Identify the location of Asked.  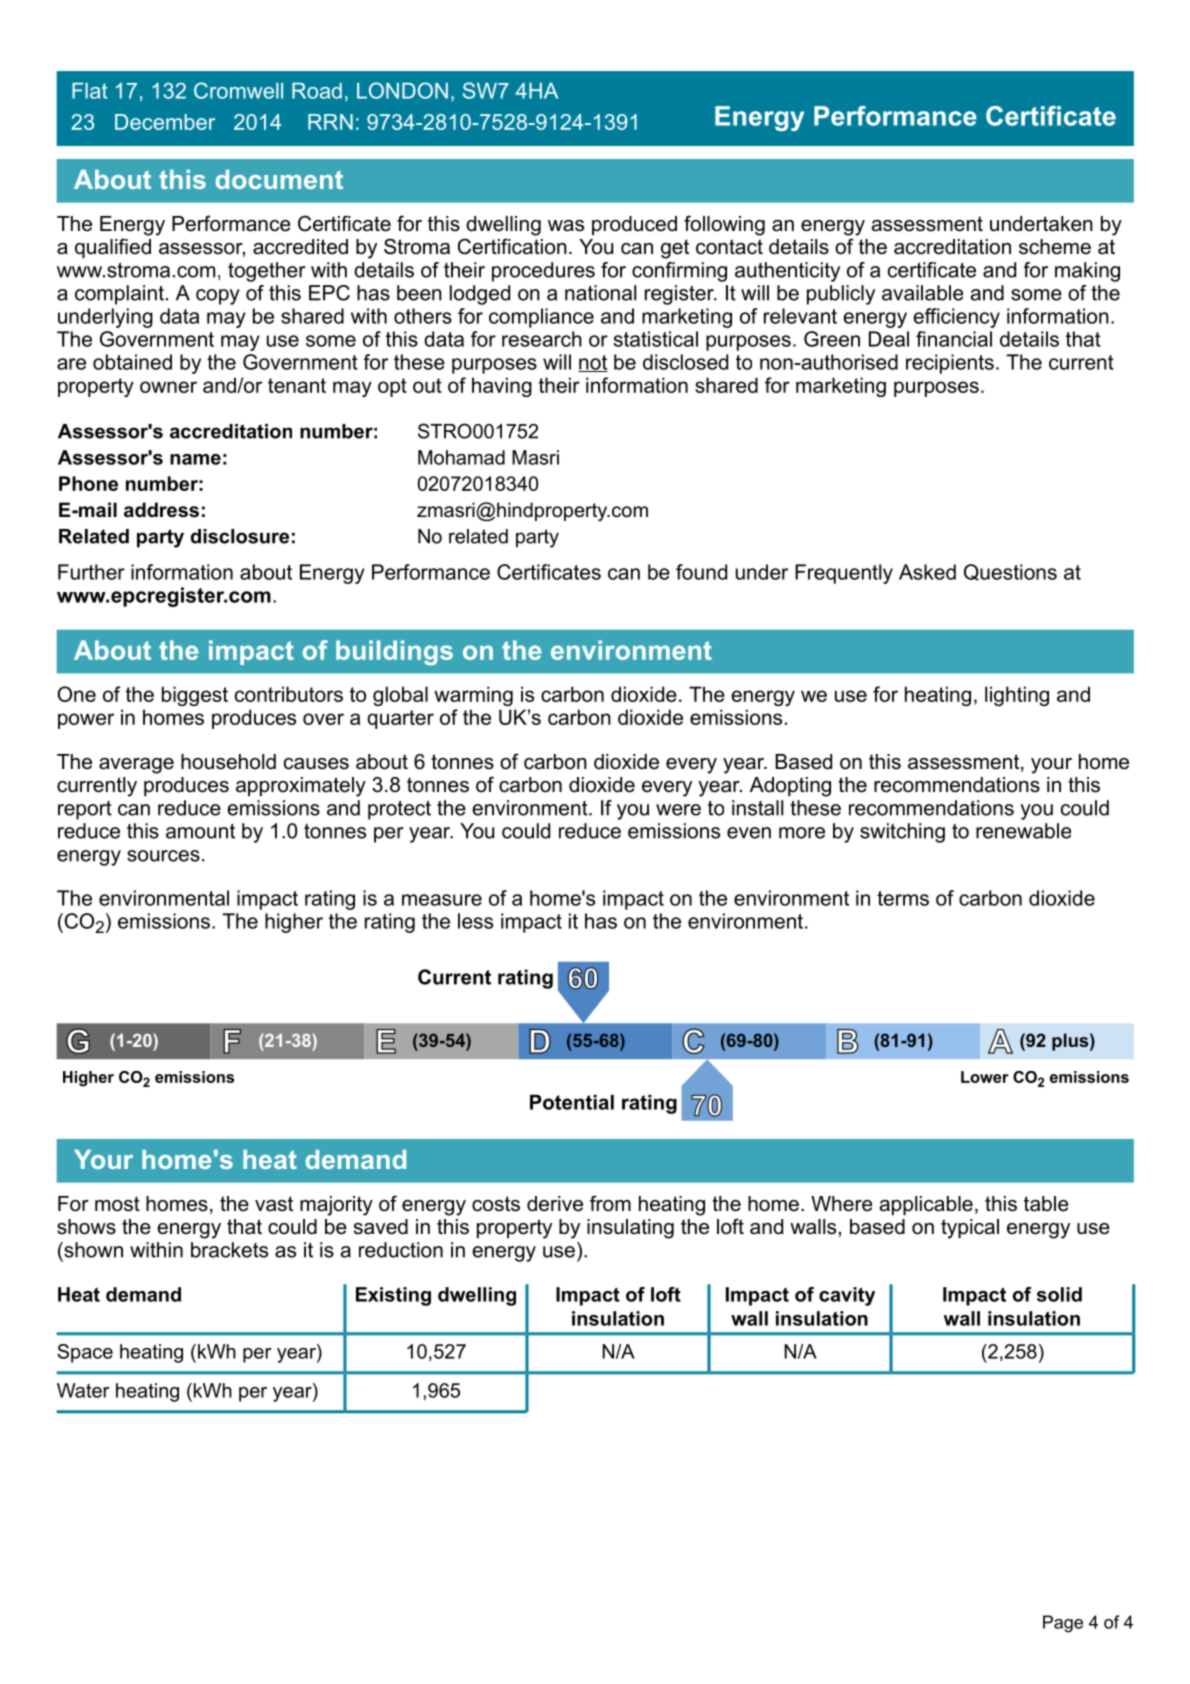
(927, 572).
